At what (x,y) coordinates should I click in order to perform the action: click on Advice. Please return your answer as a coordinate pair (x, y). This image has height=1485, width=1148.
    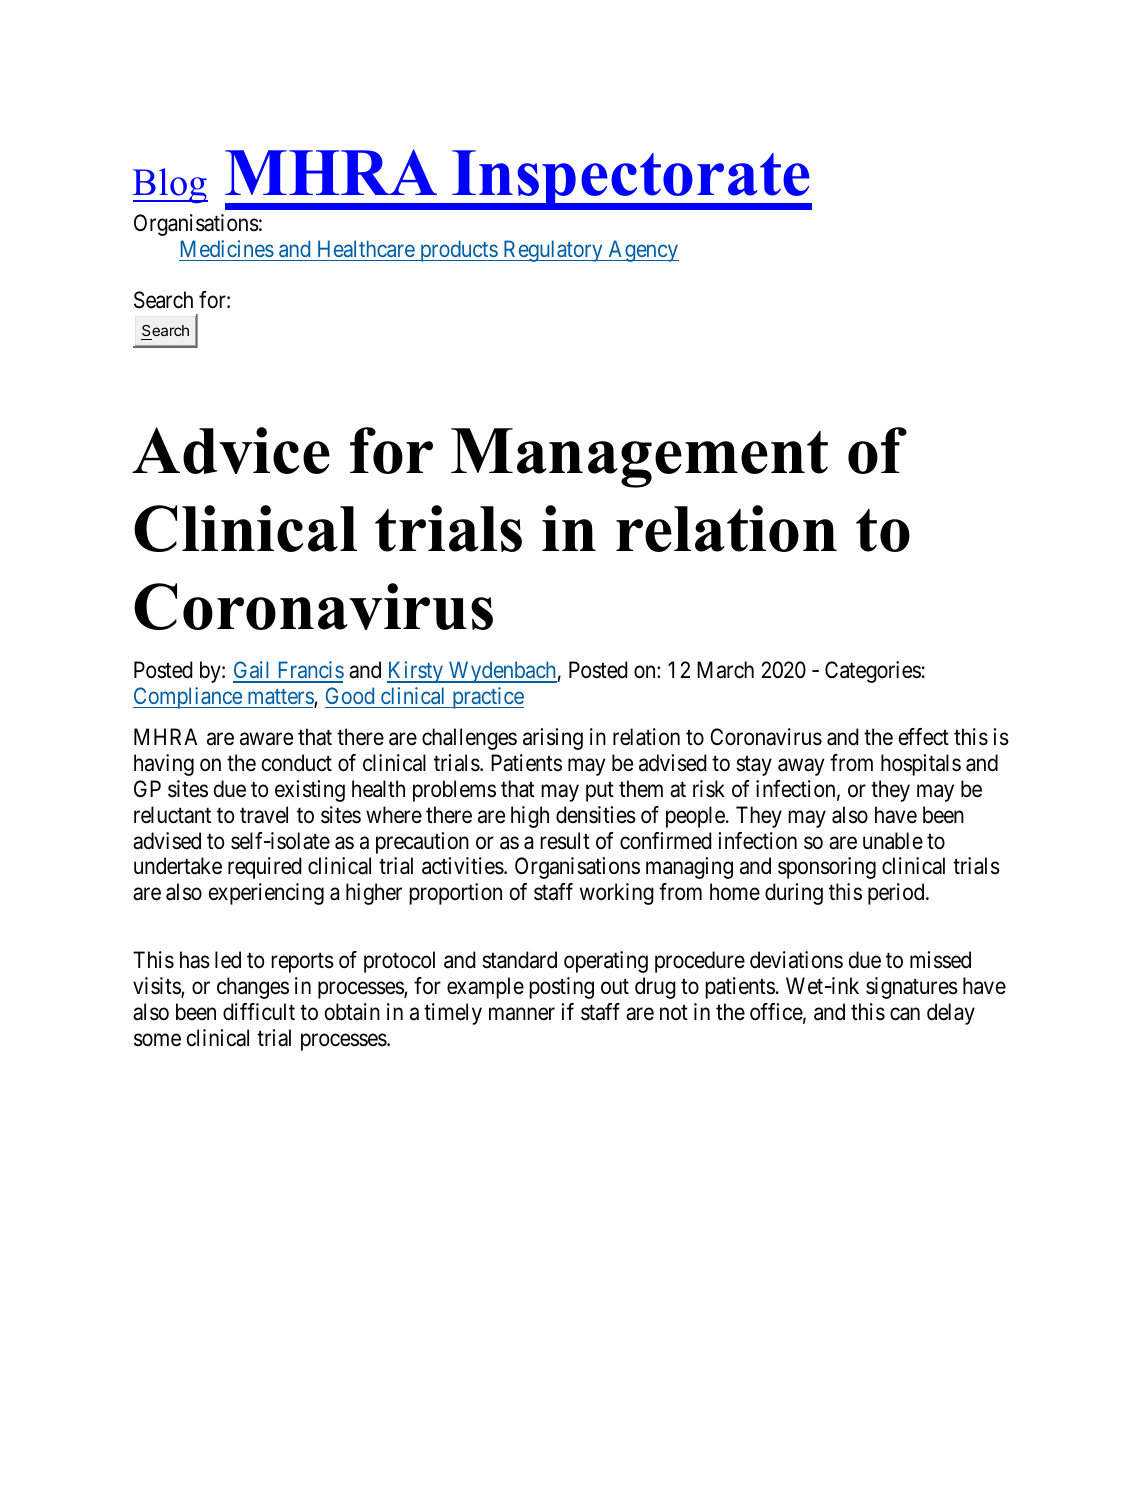
    Looking at the image, I should click on (231, 450).
